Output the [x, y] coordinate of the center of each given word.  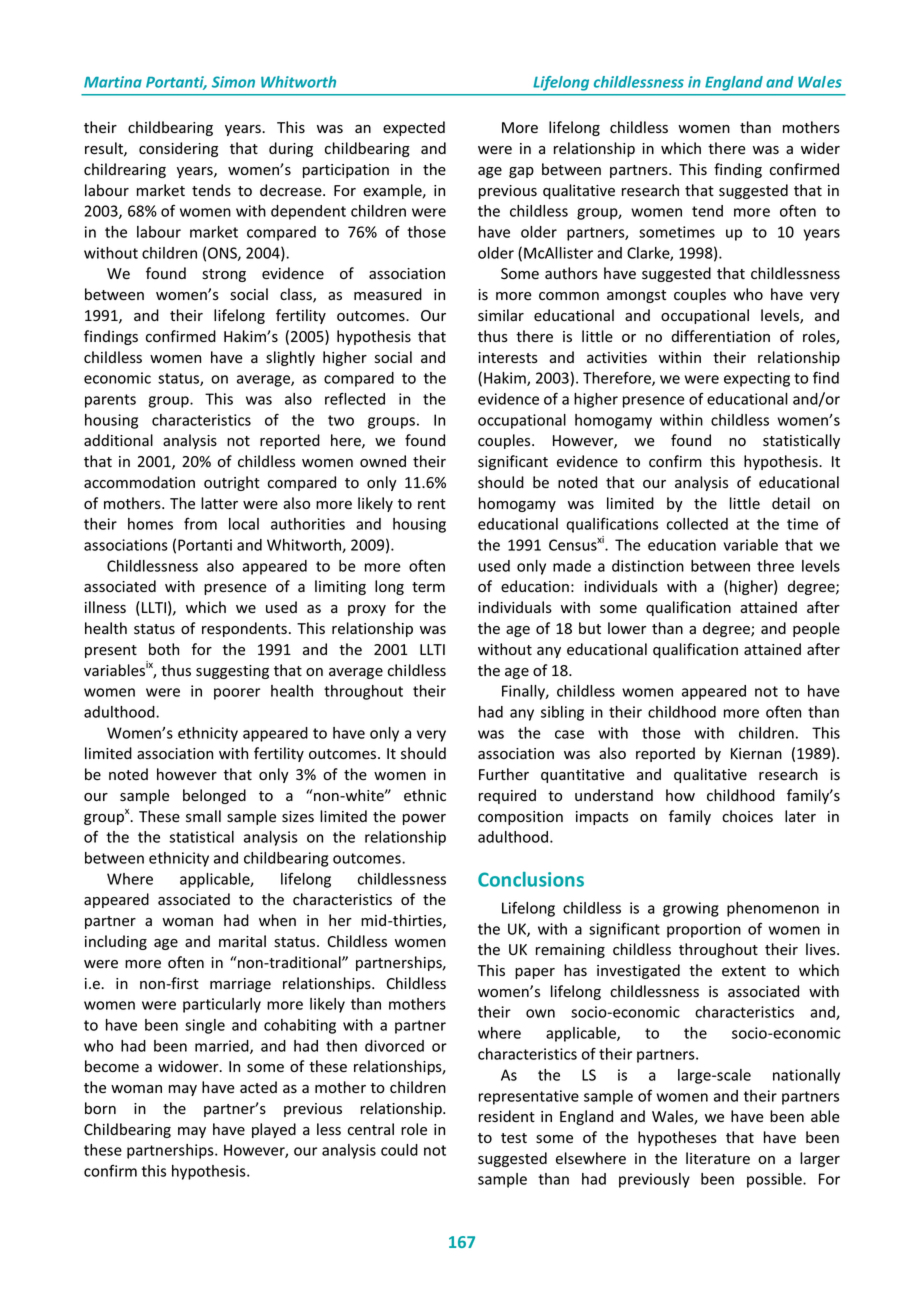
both [164, 649]
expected [414, 128]
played [274, 1130]
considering [178, 149]
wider [820, 148]
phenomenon [773, 909]
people [816, 629]
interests [508, 358]
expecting [757, 379]
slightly [290, 358]
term [428, 587]
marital [242, 941]
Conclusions [531, 879]
